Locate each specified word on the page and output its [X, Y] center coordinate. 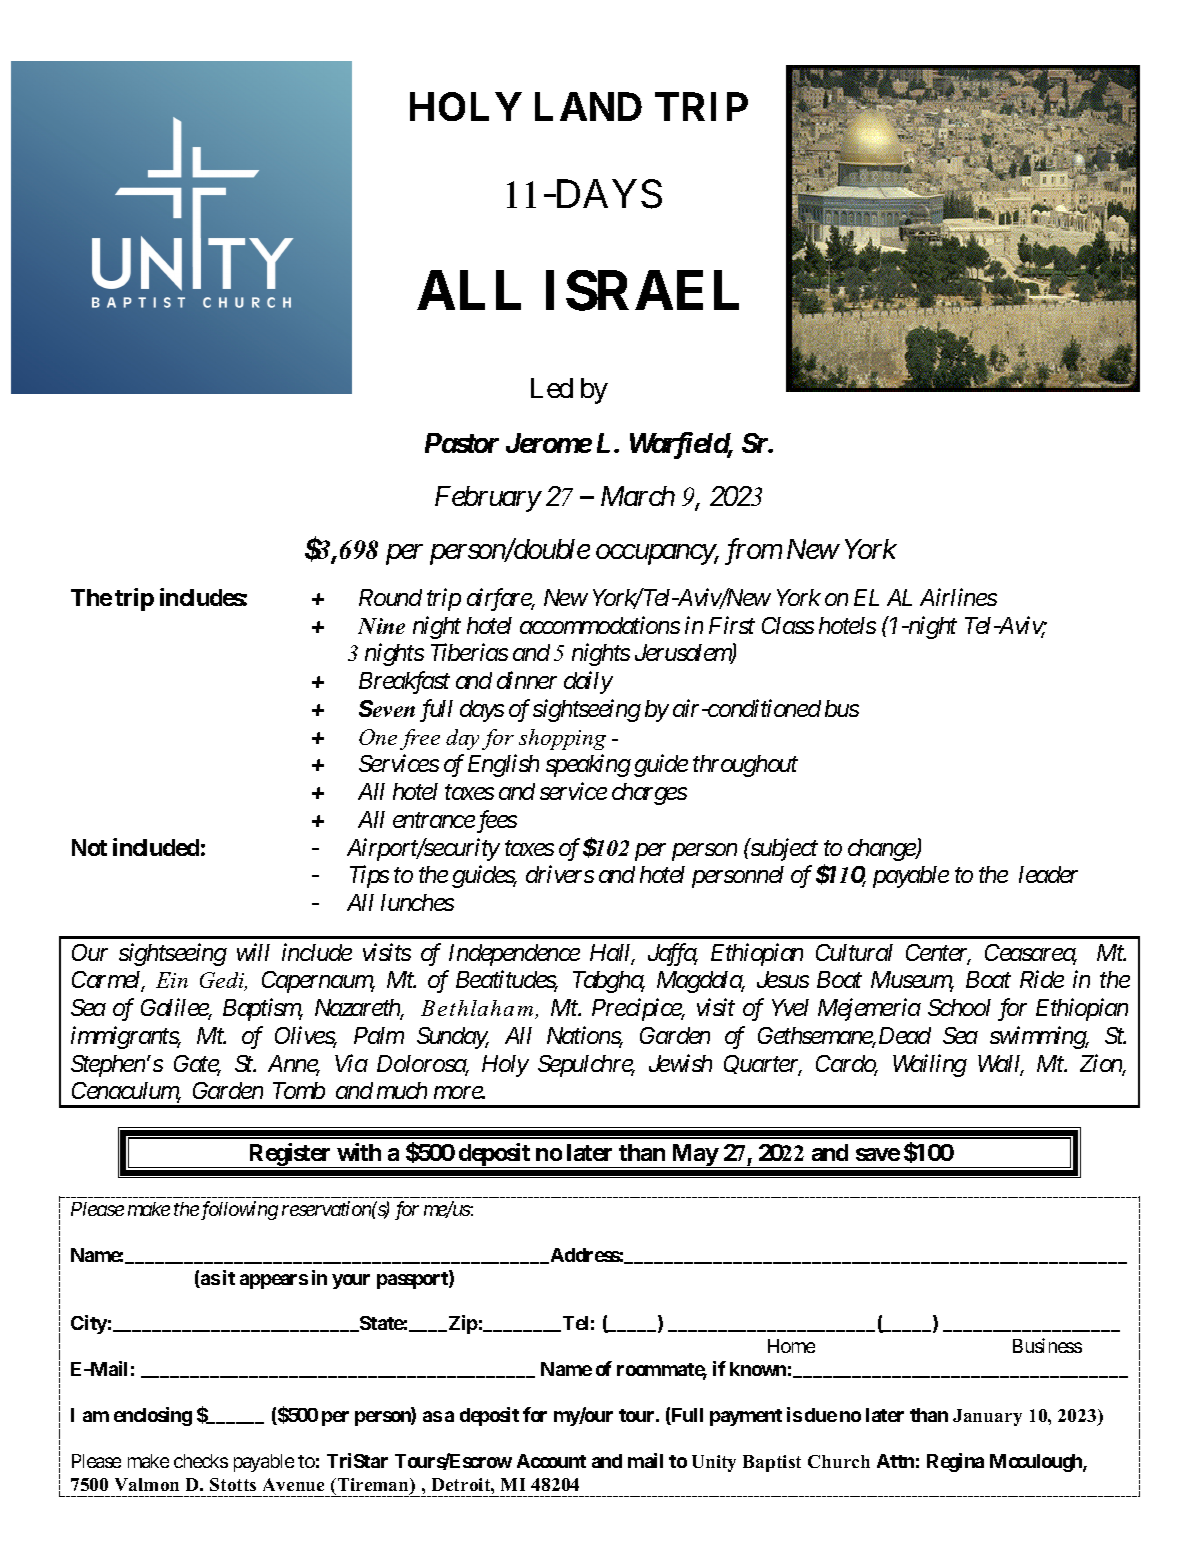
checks [201, 1461]
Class [788, 625]
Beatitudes [506, 981]
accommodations [600, 625]
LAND [588, 106]
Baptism [262, 1010]
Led [552, 388]
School [959, 1007]
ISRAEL [642, 290]
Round [390, 597]
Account [551, 1461]
